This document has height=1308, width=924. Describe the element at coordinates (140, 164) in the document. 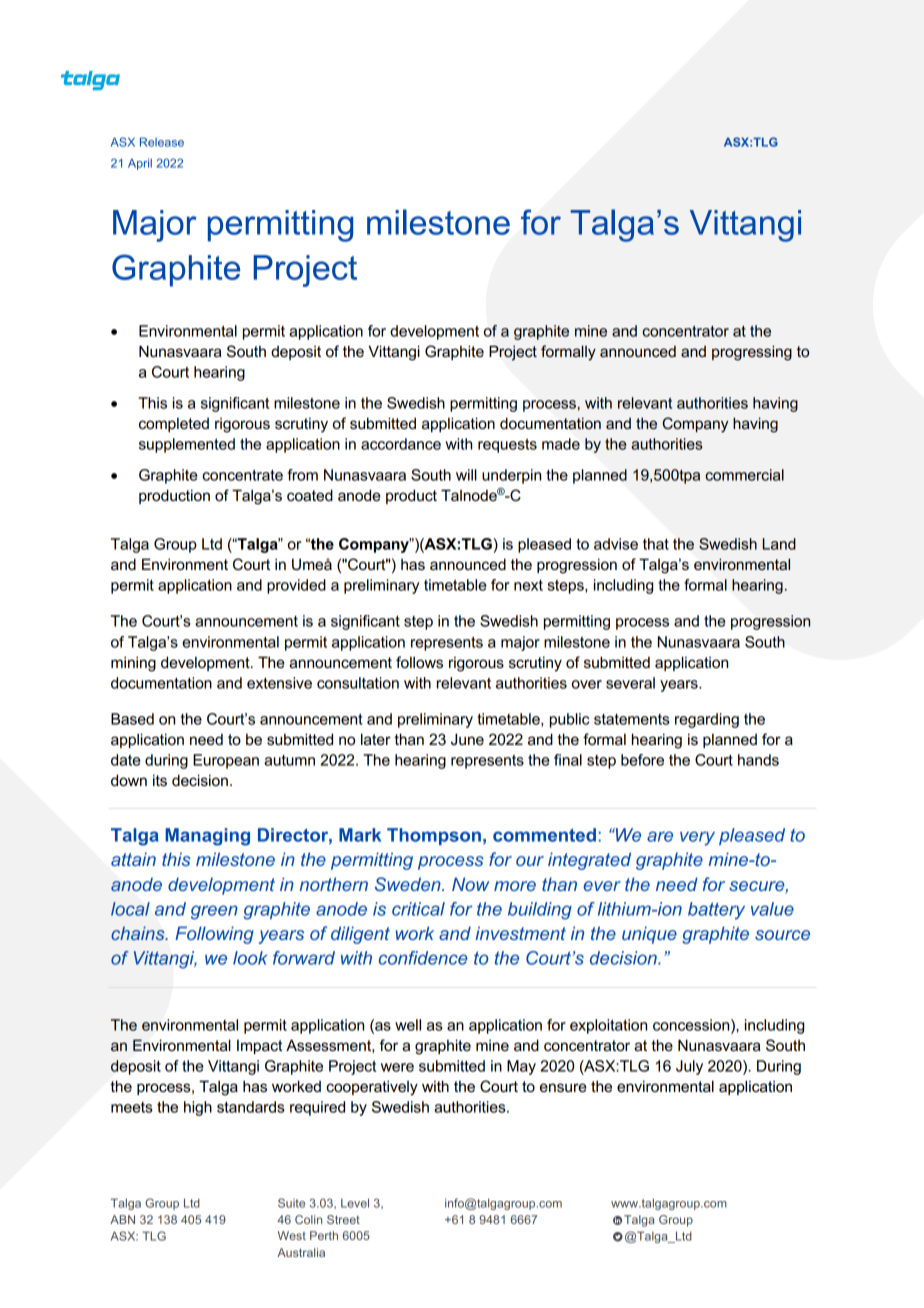

I see `April` at that location.
